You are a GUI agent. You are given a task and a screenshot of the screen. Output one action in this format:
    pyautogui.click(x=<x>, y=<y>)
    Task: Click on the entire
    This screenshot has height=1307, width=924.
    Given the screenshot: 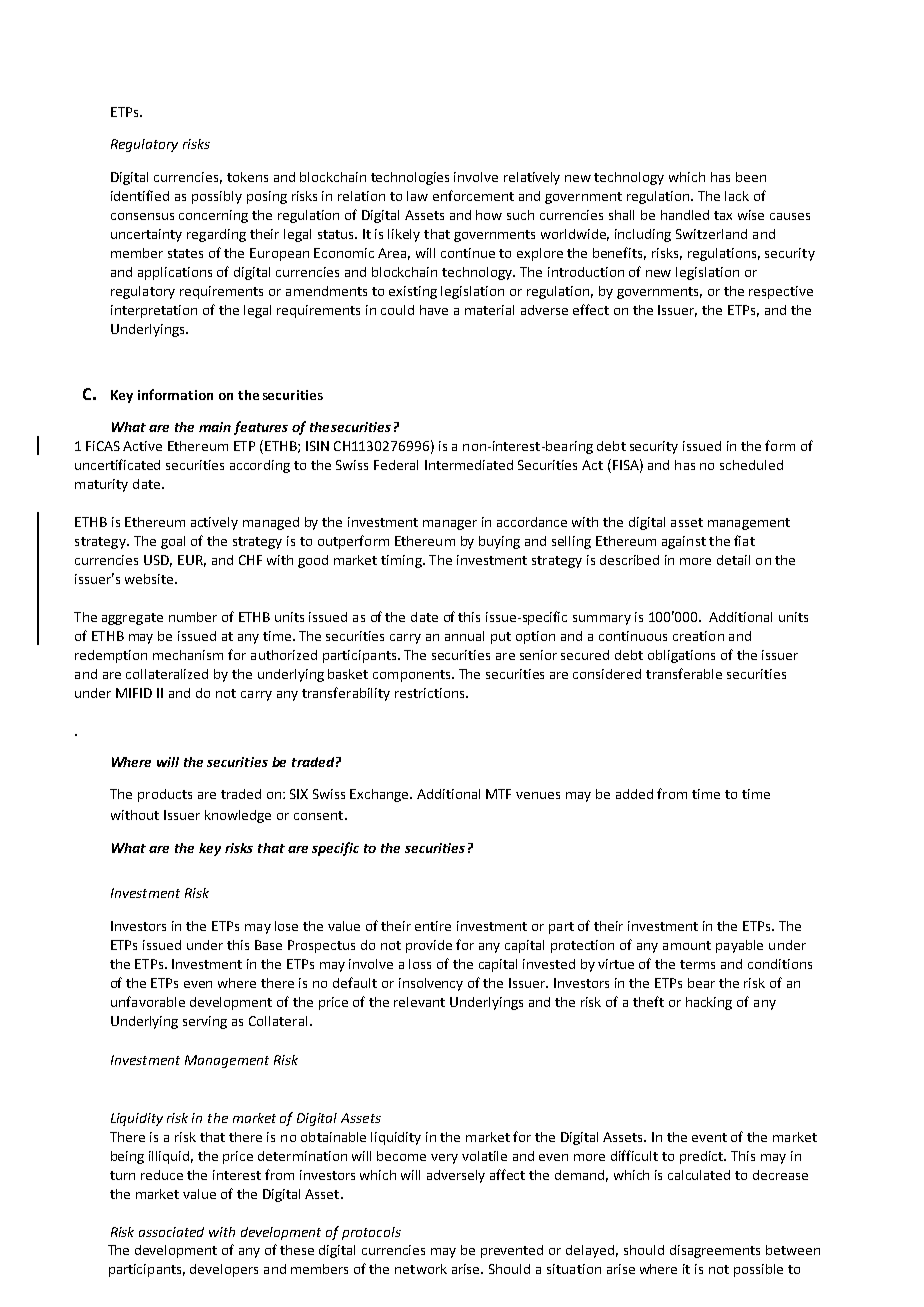 What is the action you would take?
    pyautogui.click(x=433, y=926)
